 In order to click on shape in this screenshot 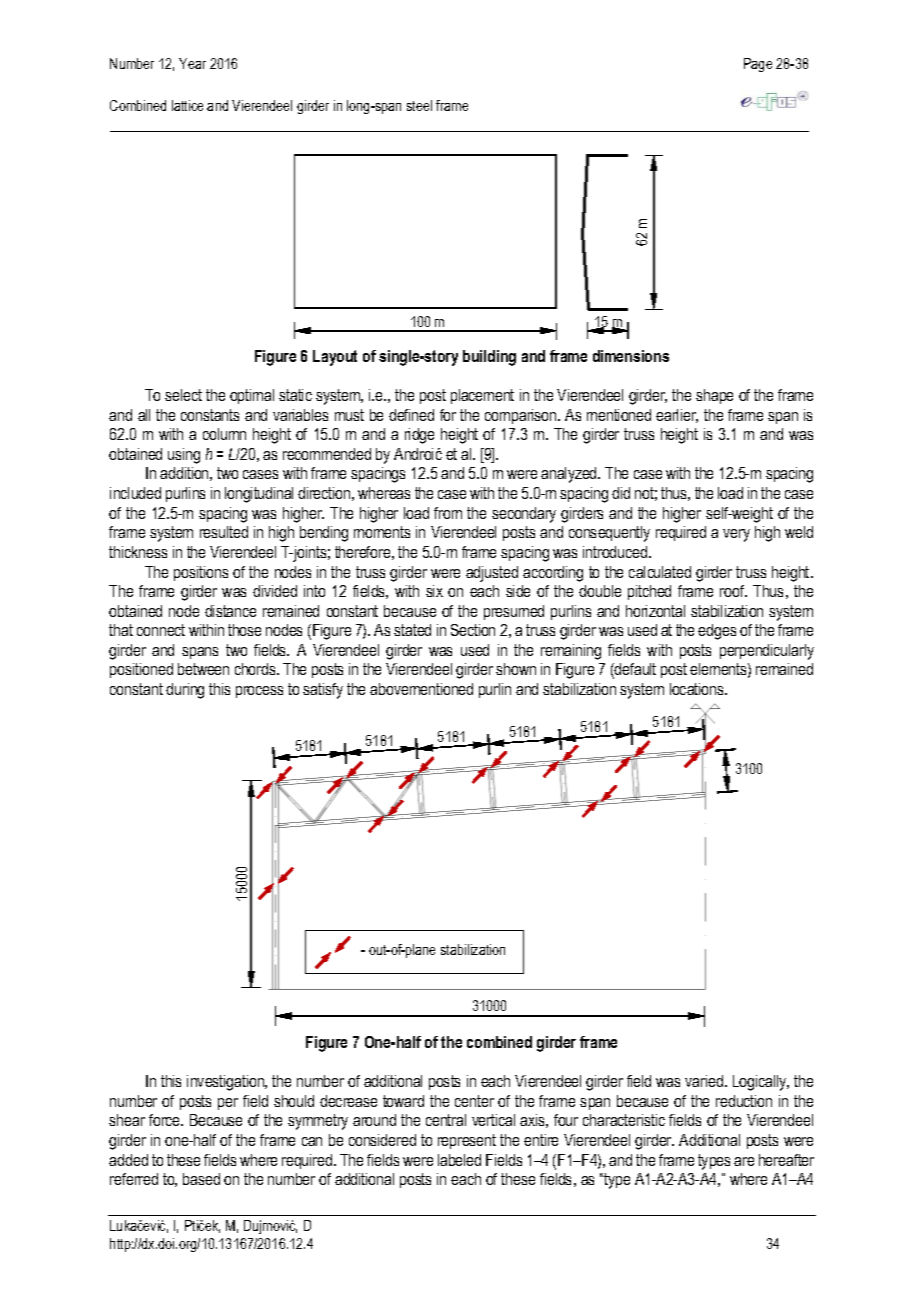, I will do `click(714, 396)`.
